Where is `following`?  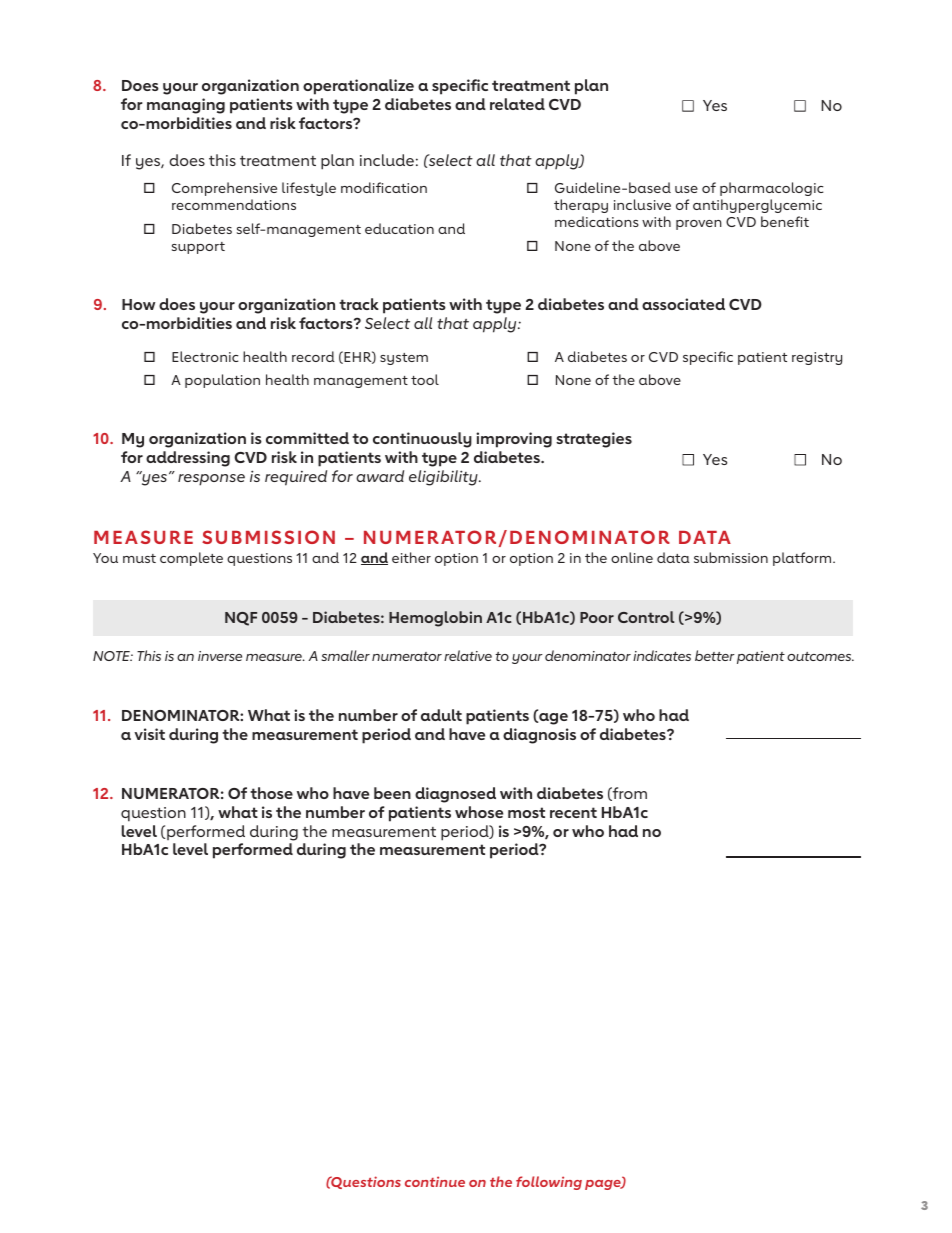 following is located at coordinates (549, 1183).
